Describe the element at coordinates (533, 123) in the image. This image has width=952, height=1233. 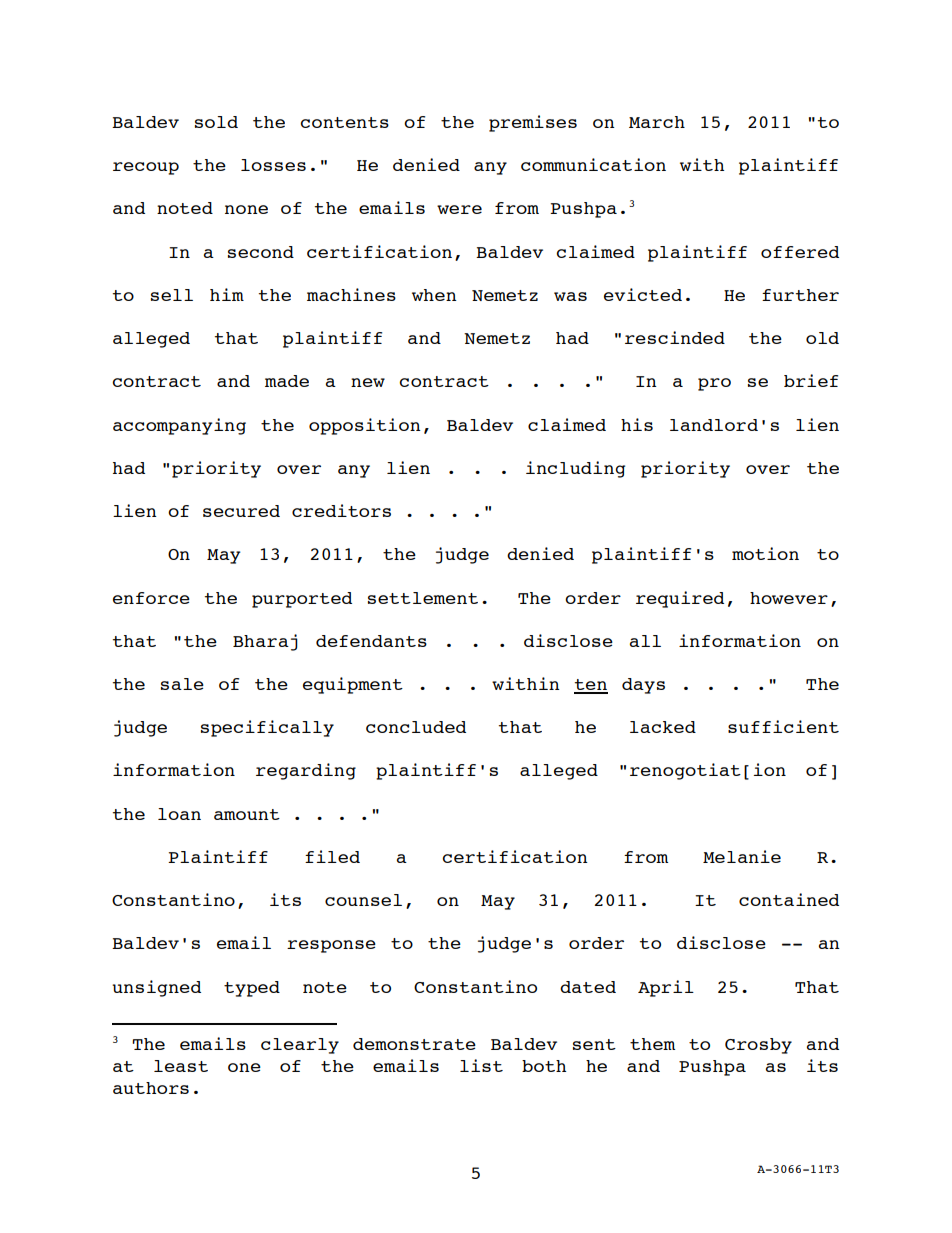
I see `premises` at that location.
